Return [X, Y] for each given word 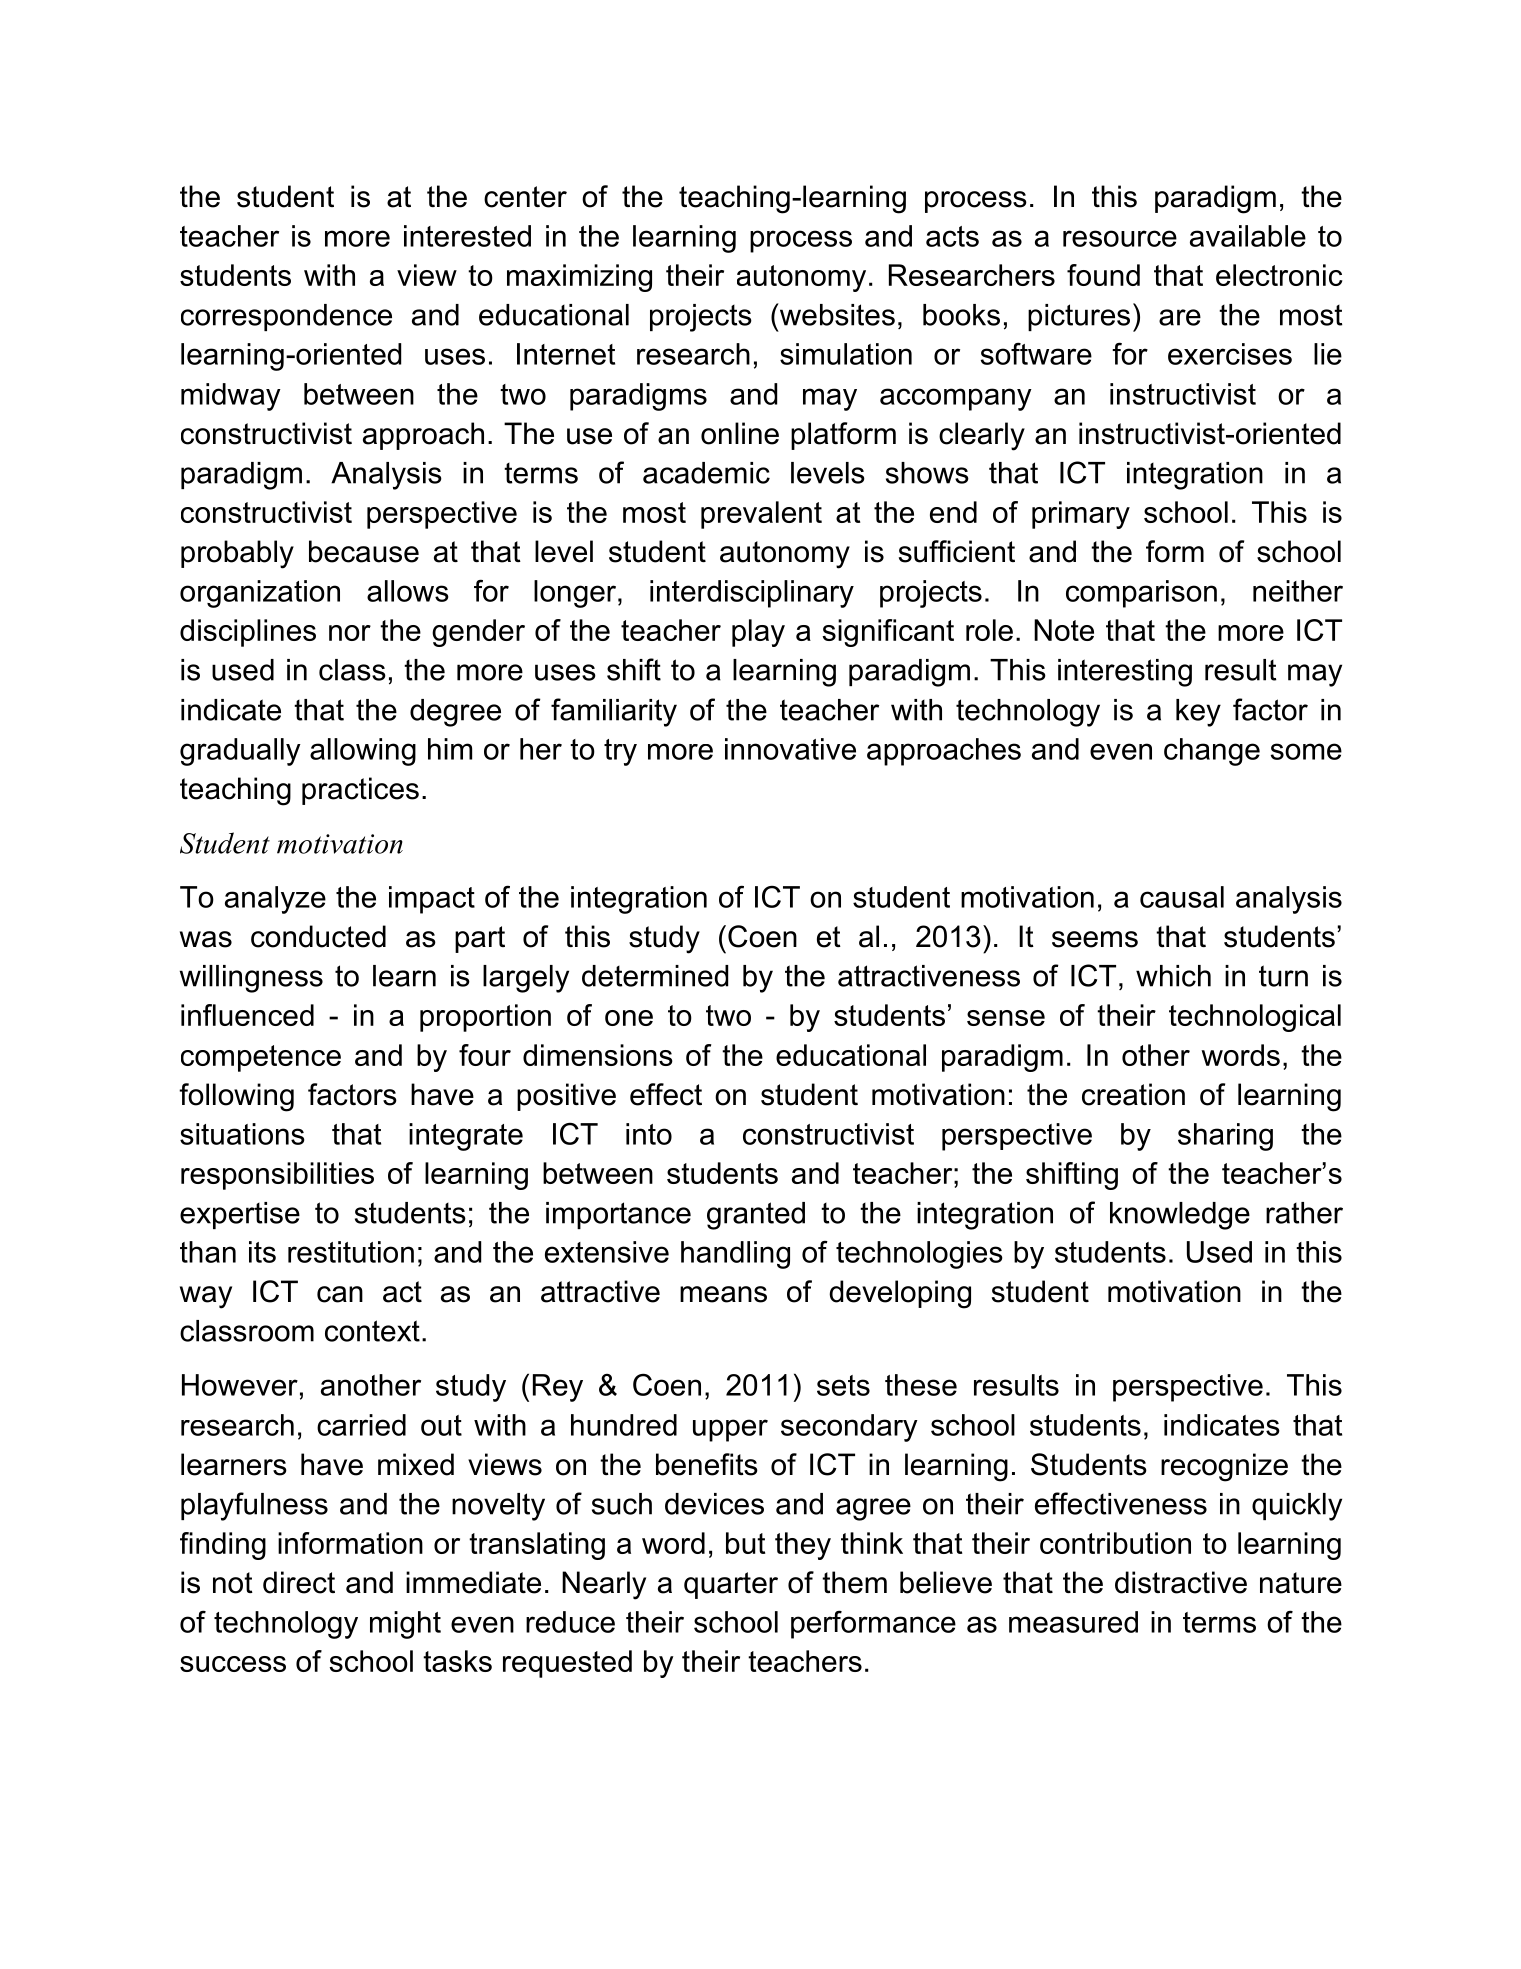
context [372, 1331]
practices [360, 791]
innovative [790, 749]
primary [1081, 515]
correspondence [286, 317]
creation [1133, 1094]
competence [261, 1058]
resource [1120, 238]
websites [836, 314]
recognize [1224, 1467]
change [1212, 752]
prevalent [761, 515]
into [649, 1134]
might [405, 1625]
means [723, 1294]
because [364, 551]
